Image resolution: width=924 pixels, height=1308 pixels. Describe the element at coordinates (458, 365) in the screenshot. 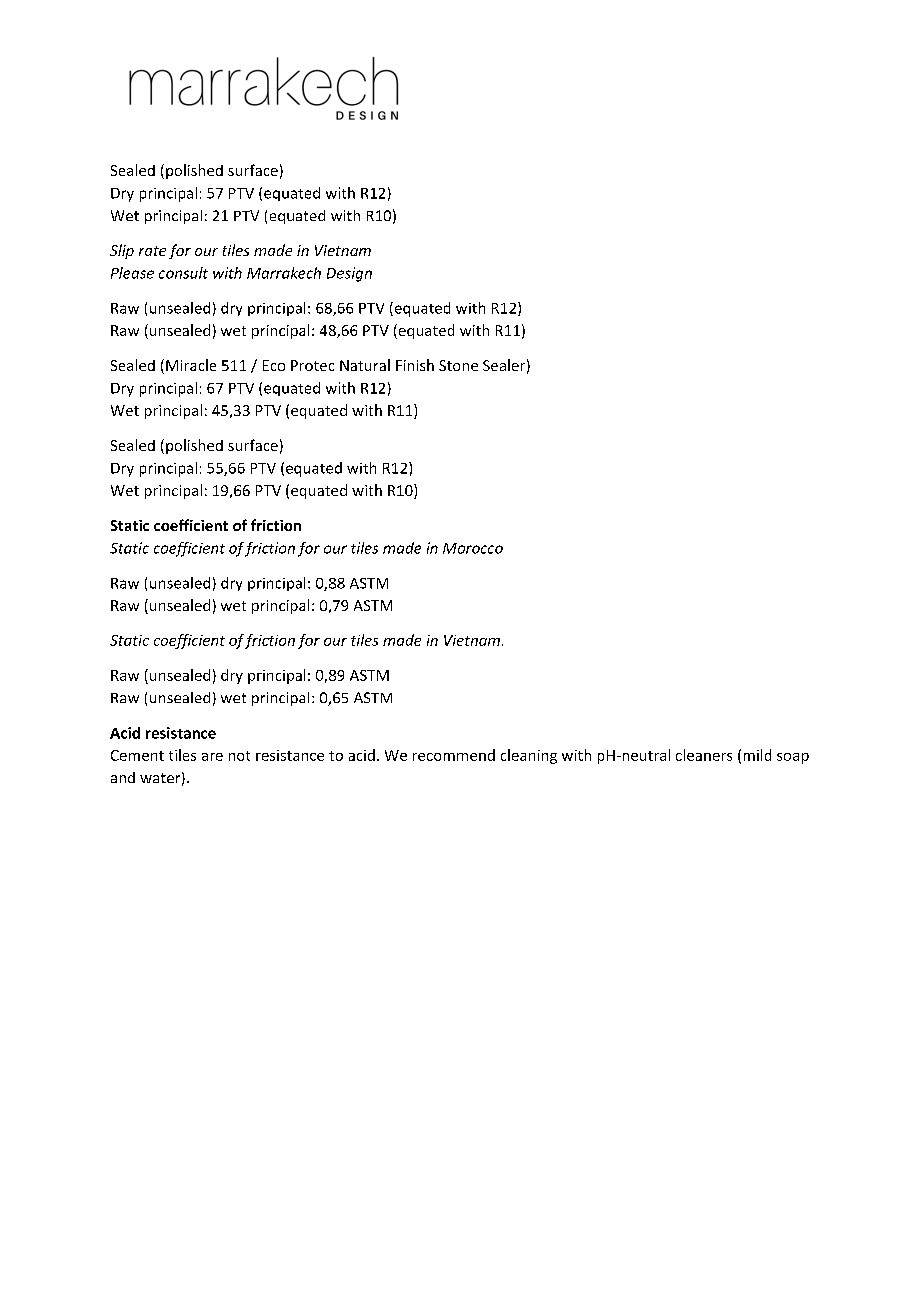

I see `Stone` at that location.
